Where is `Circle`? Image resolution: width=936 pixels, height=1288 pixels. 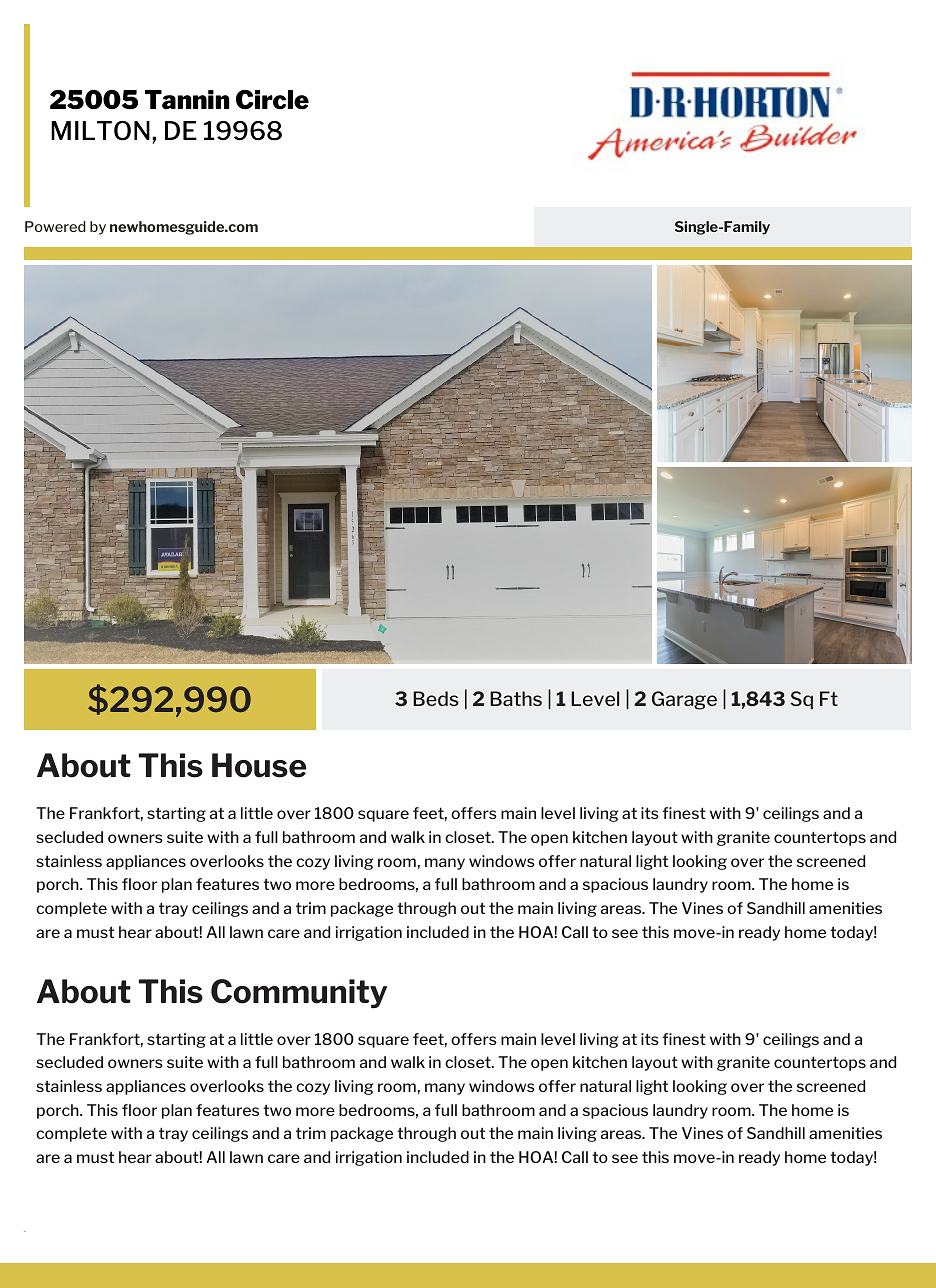
Circle is located at coordinates (272, 100).
